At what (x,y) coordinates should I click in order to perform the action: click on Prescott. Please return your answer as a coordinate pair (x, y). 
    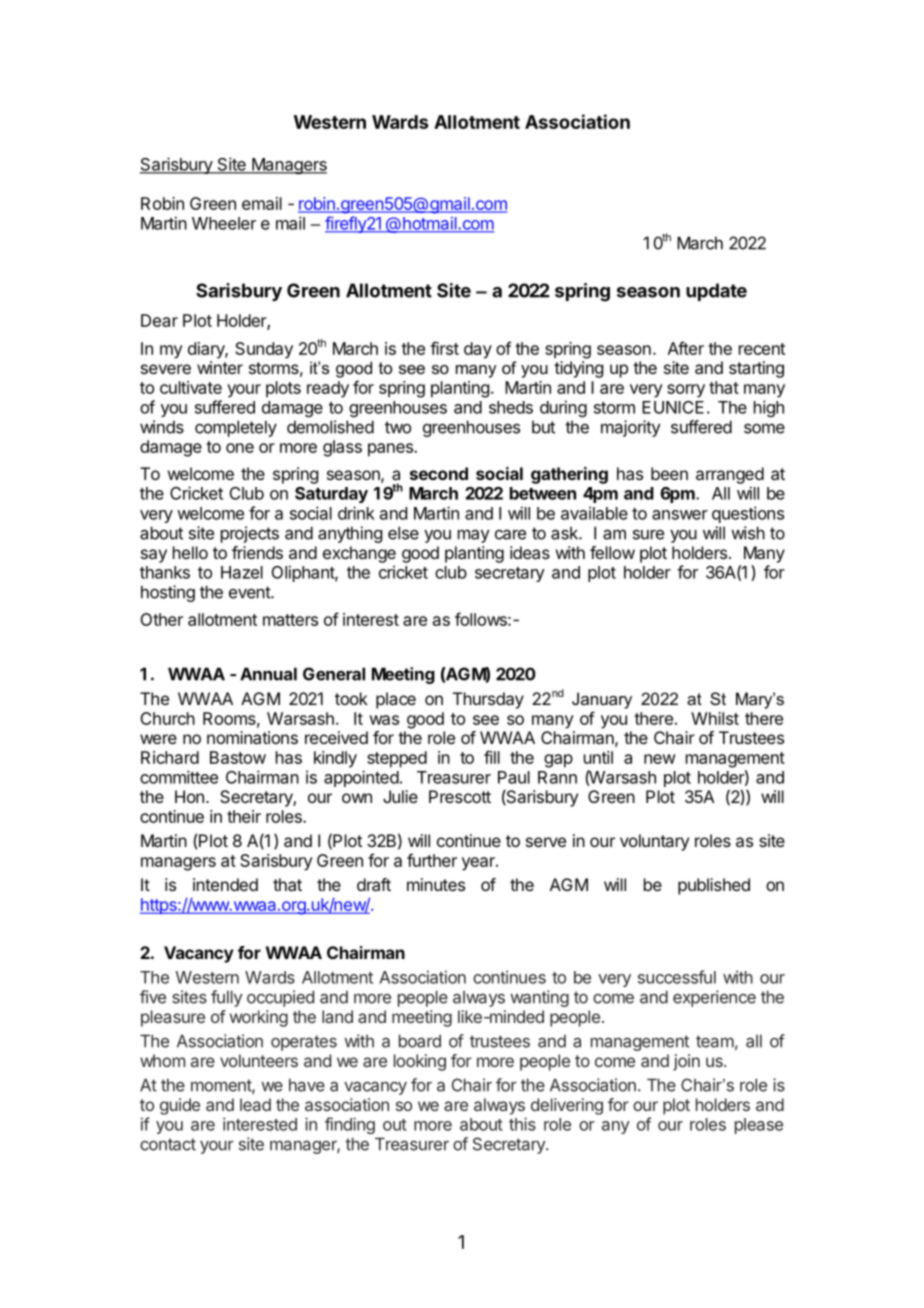
    Looking at the image, I should click on (460, 796).
